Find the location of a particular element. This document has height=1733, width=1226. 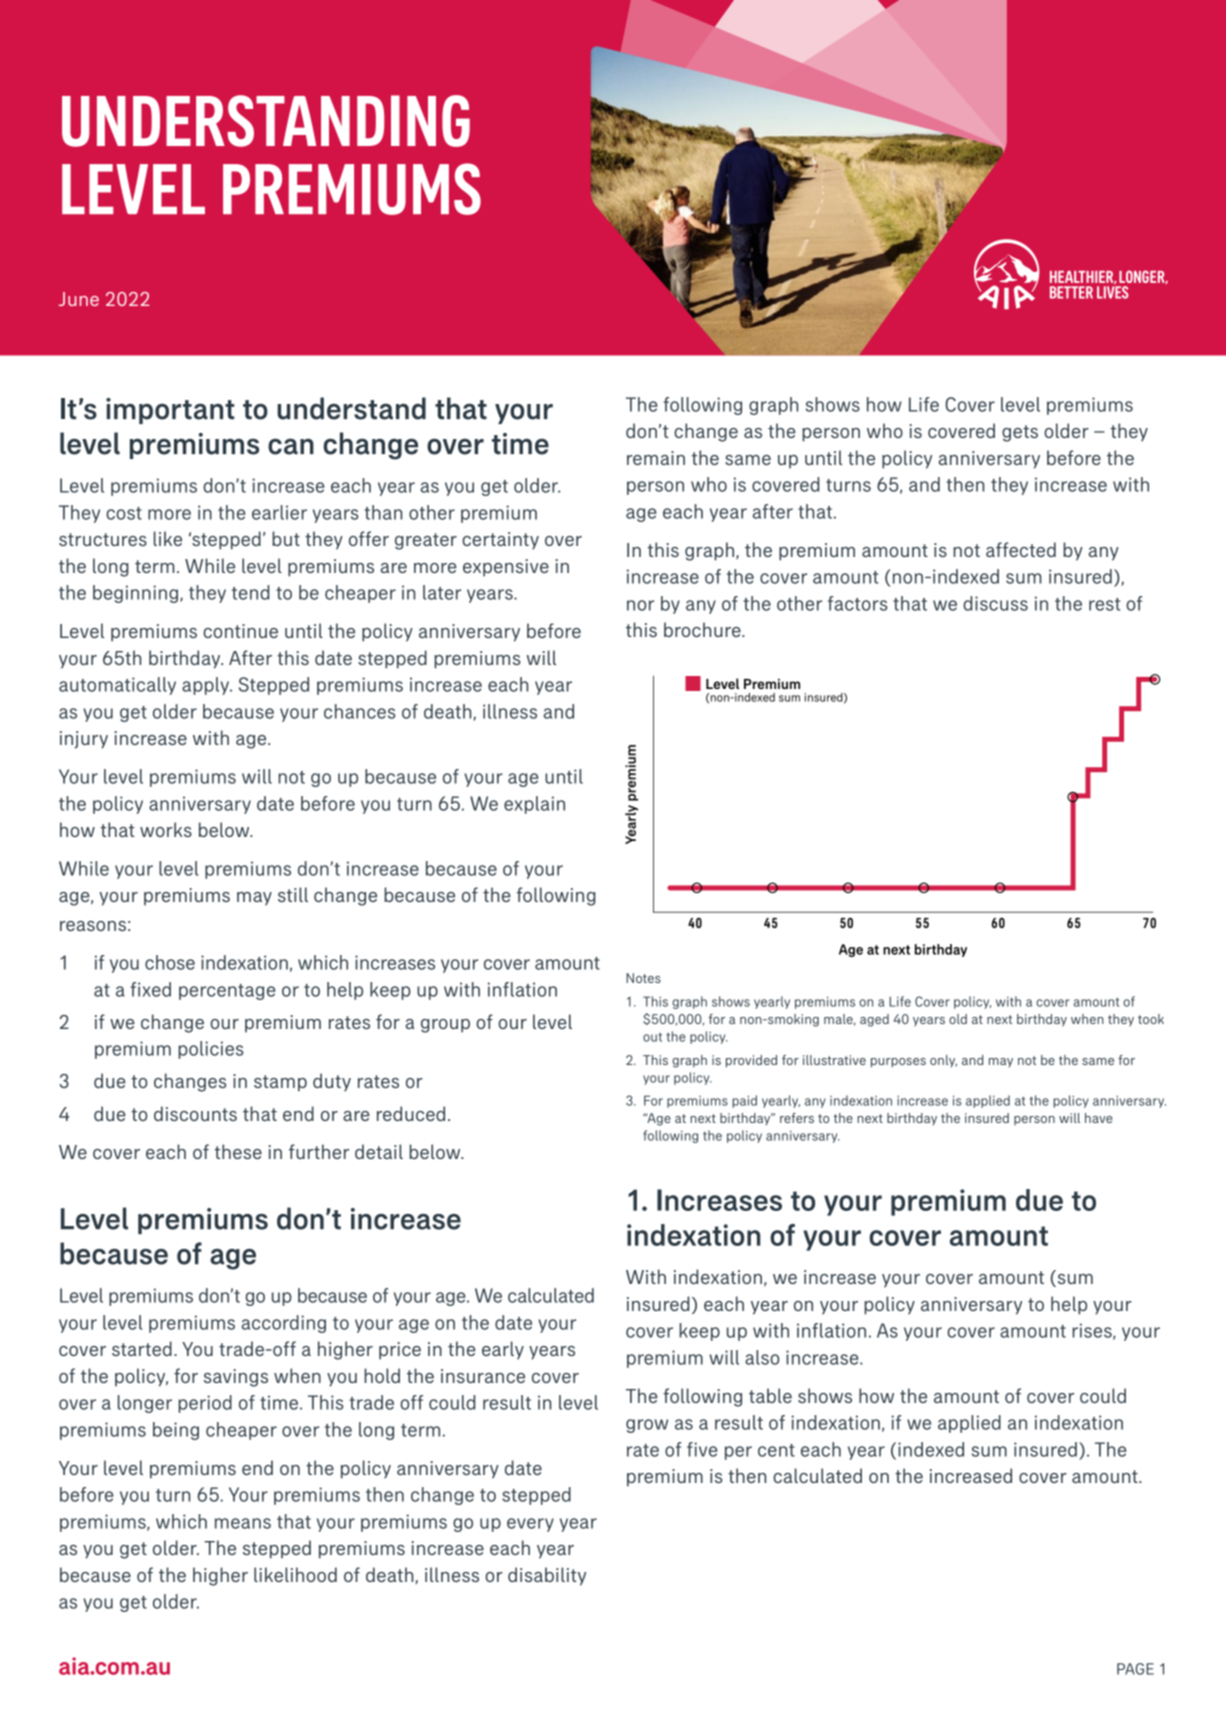

important is located at coordinates (170, 411).
